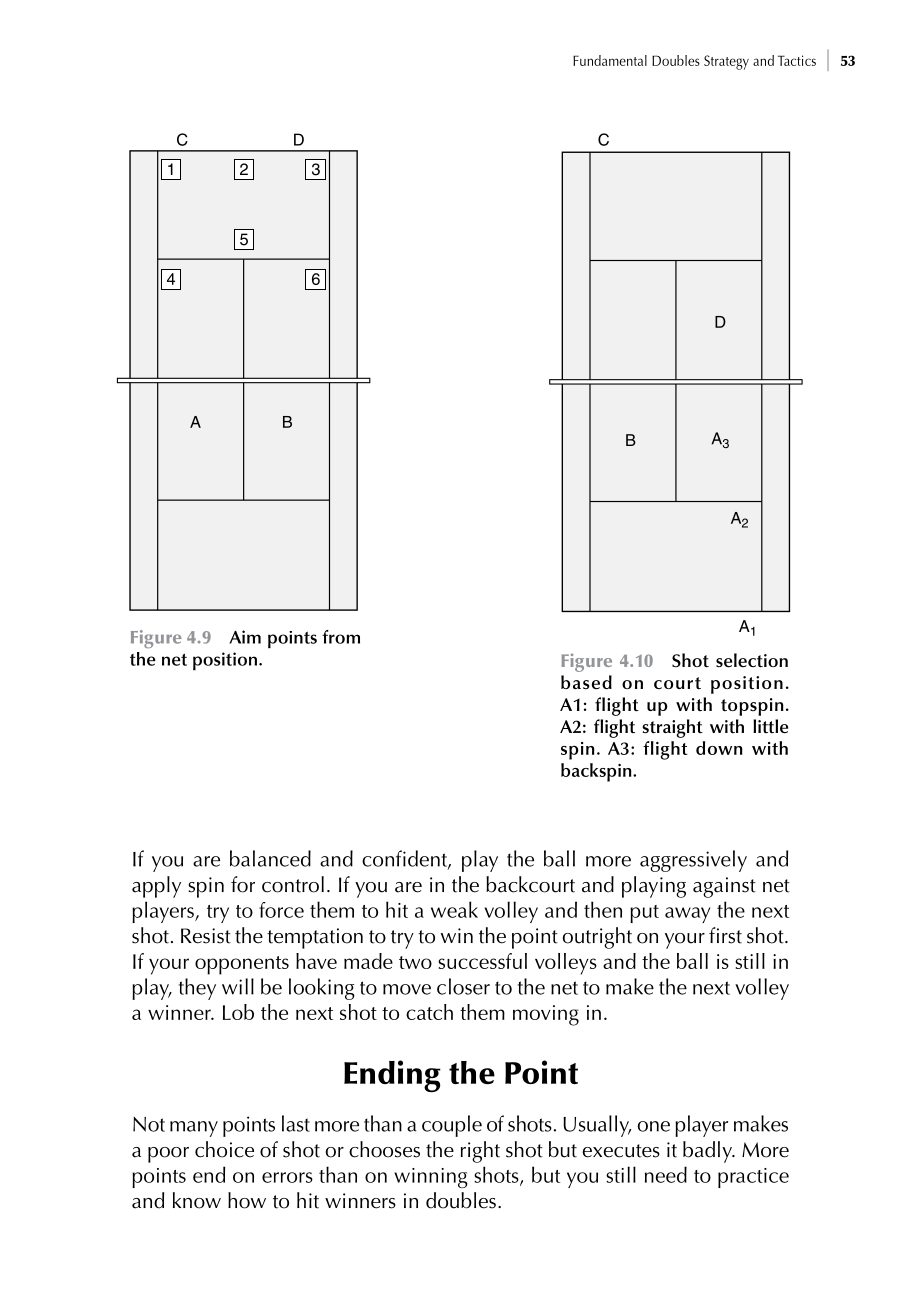 The width and height of the screenshot is (921, 1316). Describe the element at coordinates (610, 60) in the screenshot. I see `Fundamental` at that location.
